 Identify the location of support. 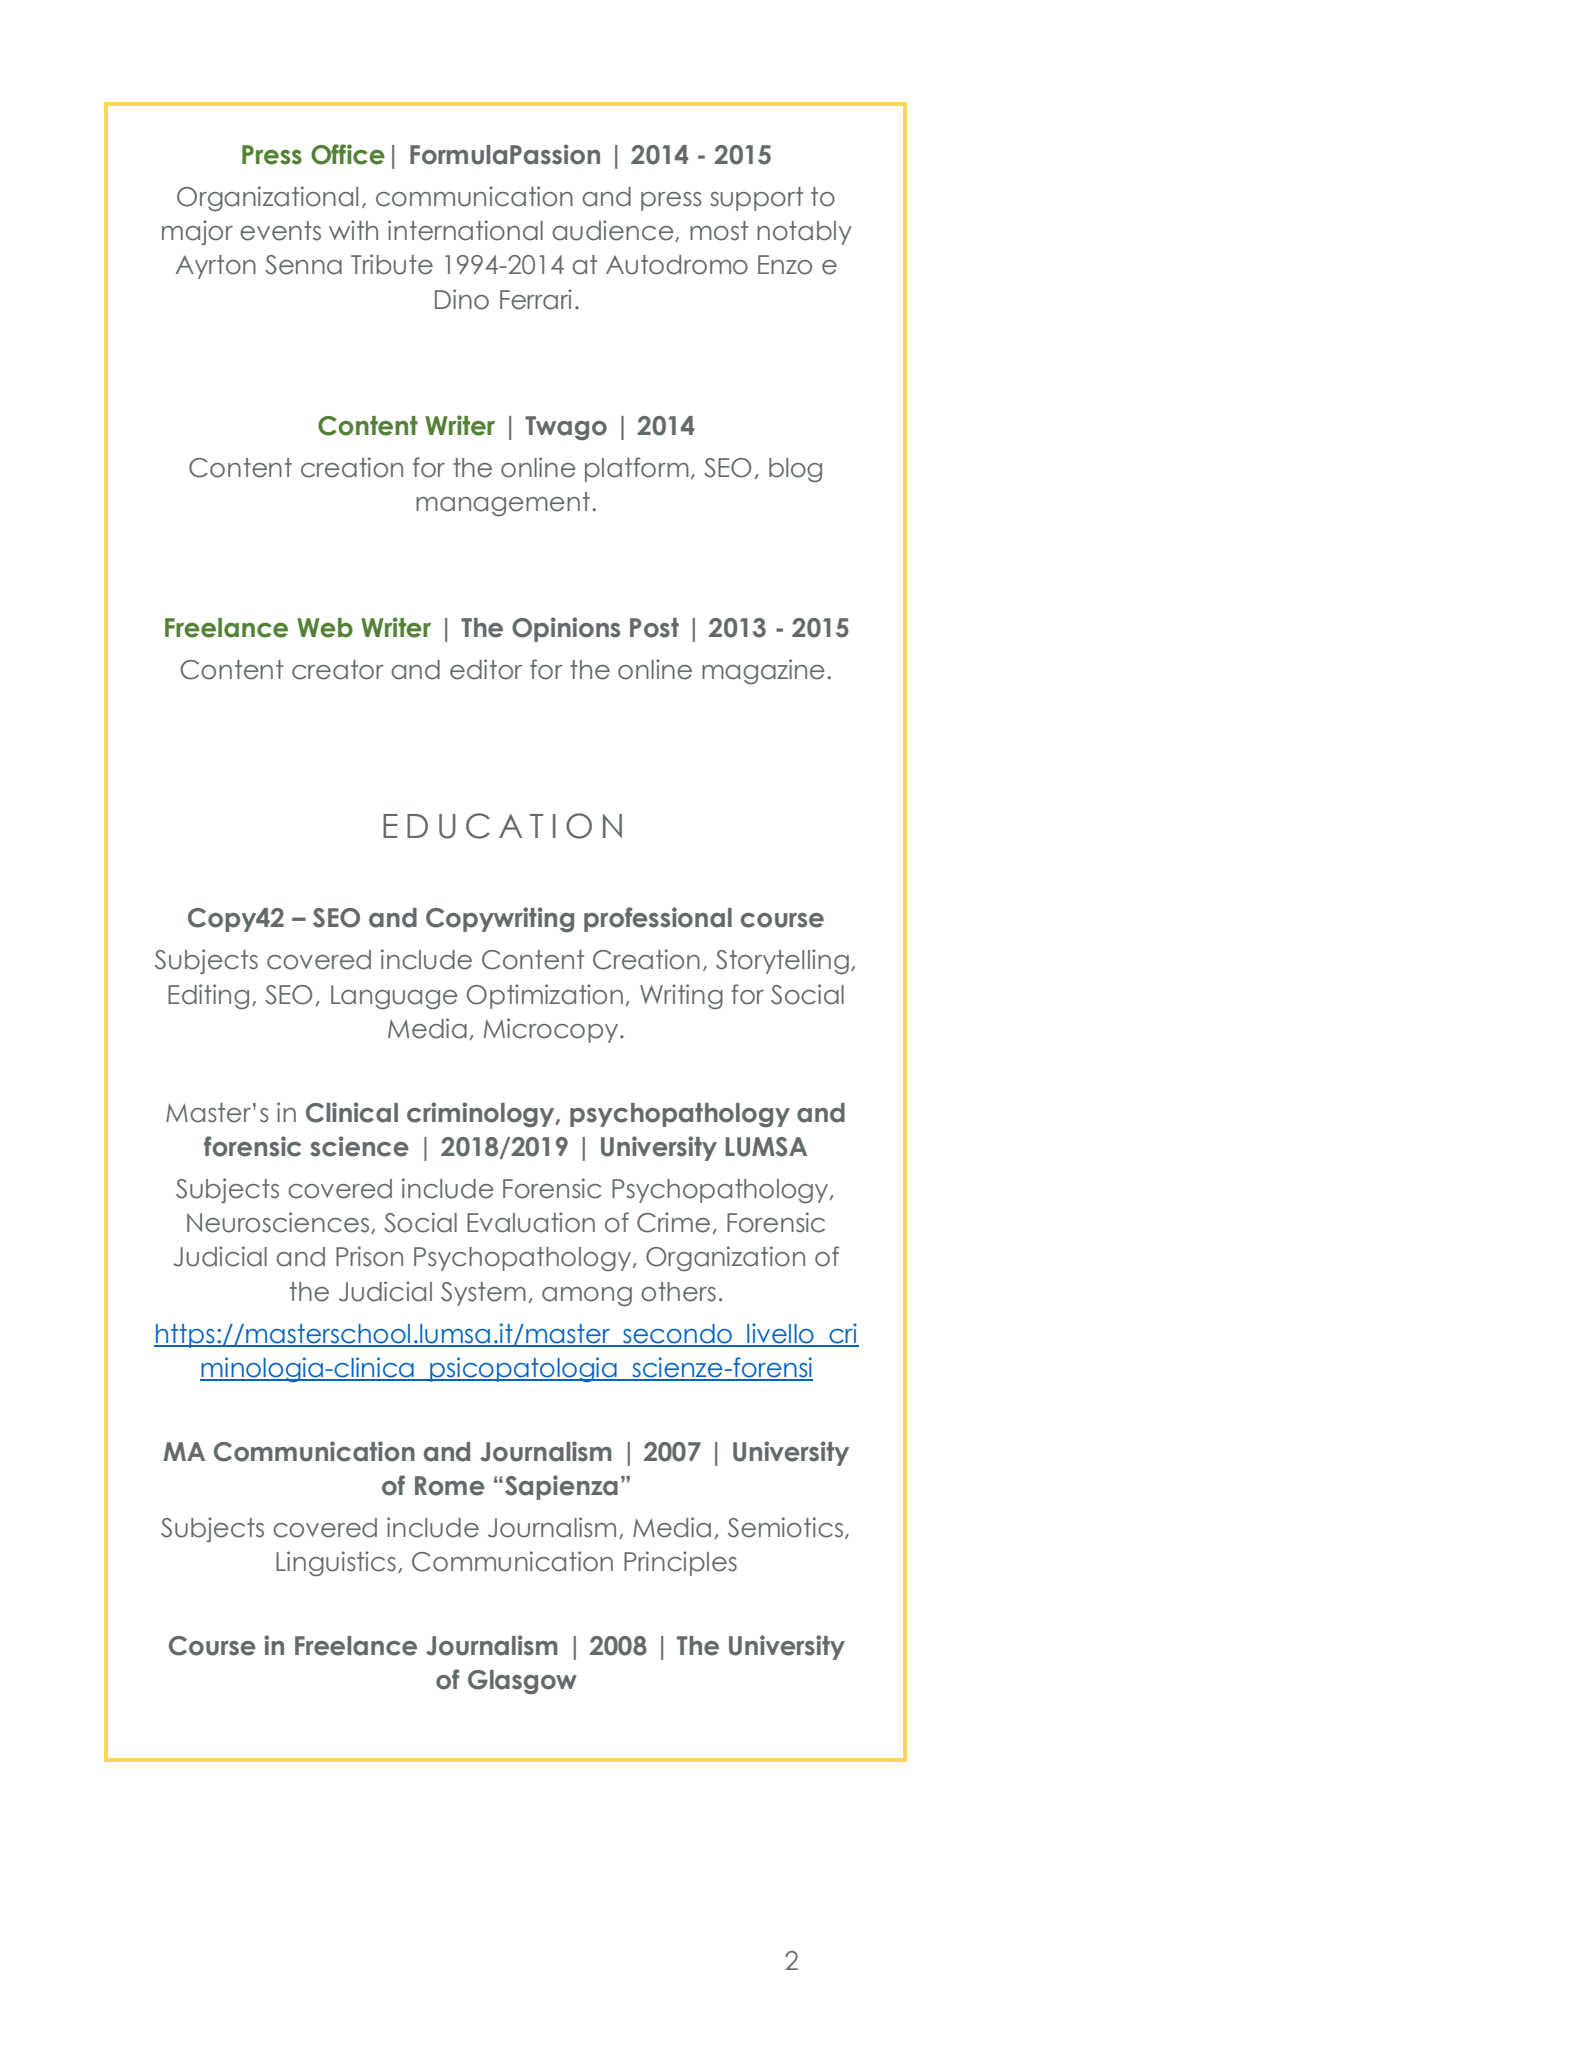
(756, 199).
